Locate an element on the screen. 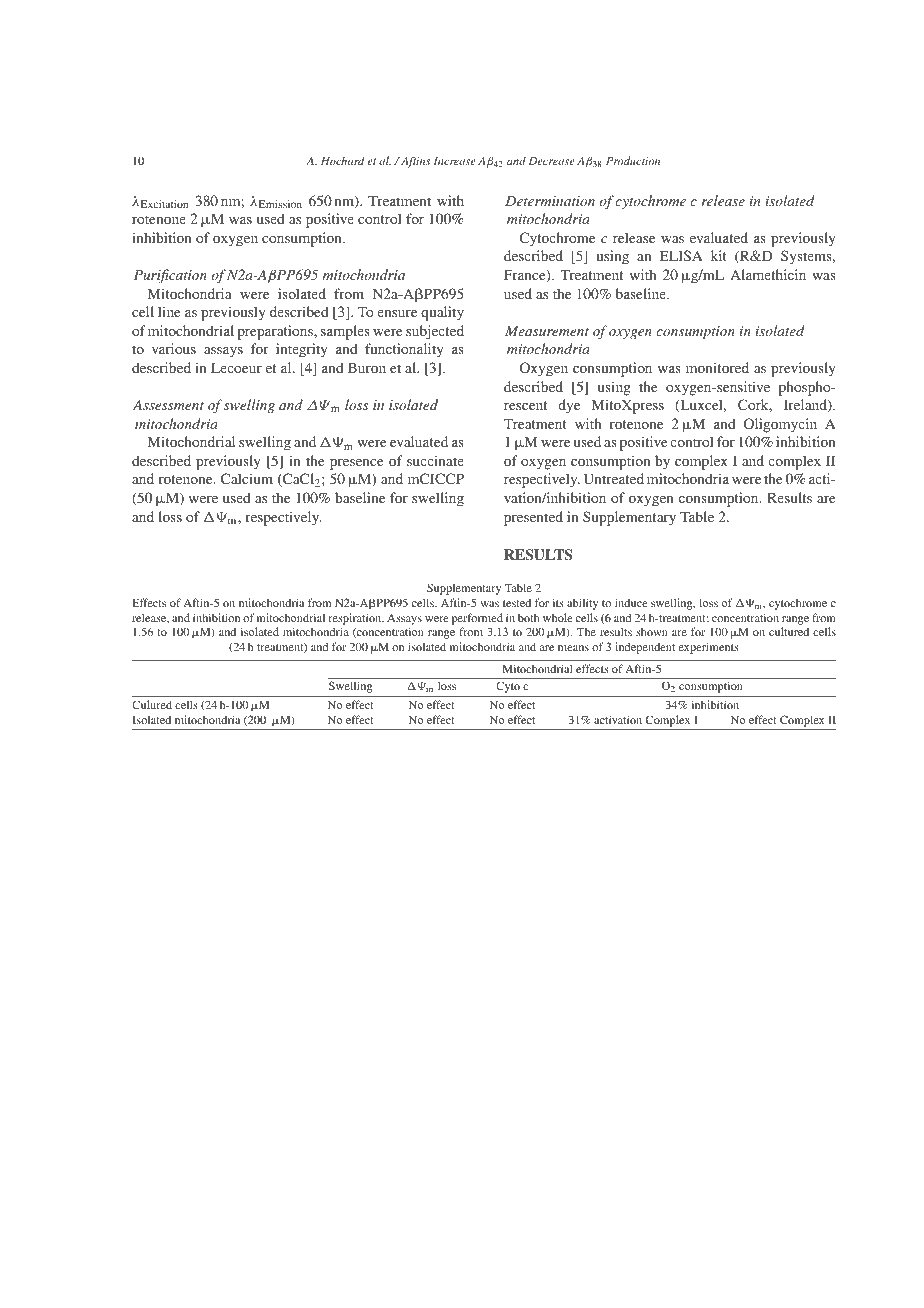  succinate is located at coordinates (435, 460).
